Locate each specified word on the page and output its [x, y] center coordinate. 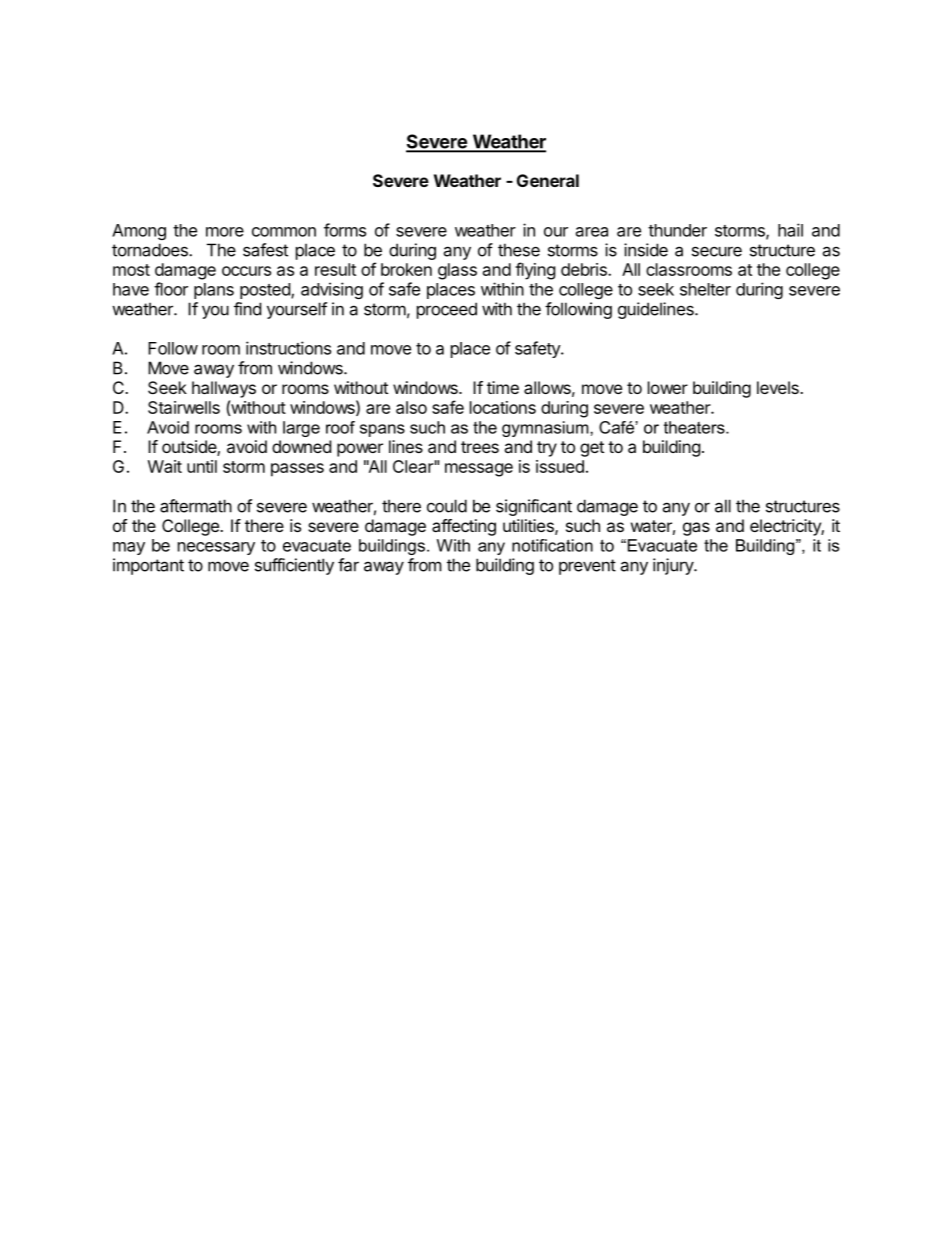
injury [674, 566]
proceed [447, 310]
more [225, 232]
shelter [705, 289]
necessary [216, 548]
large [301, 429]
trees [480, 447]
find [247, 309]
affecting [464, 527]
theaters [695, 427]
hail [790, 230]
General [548, 180]
